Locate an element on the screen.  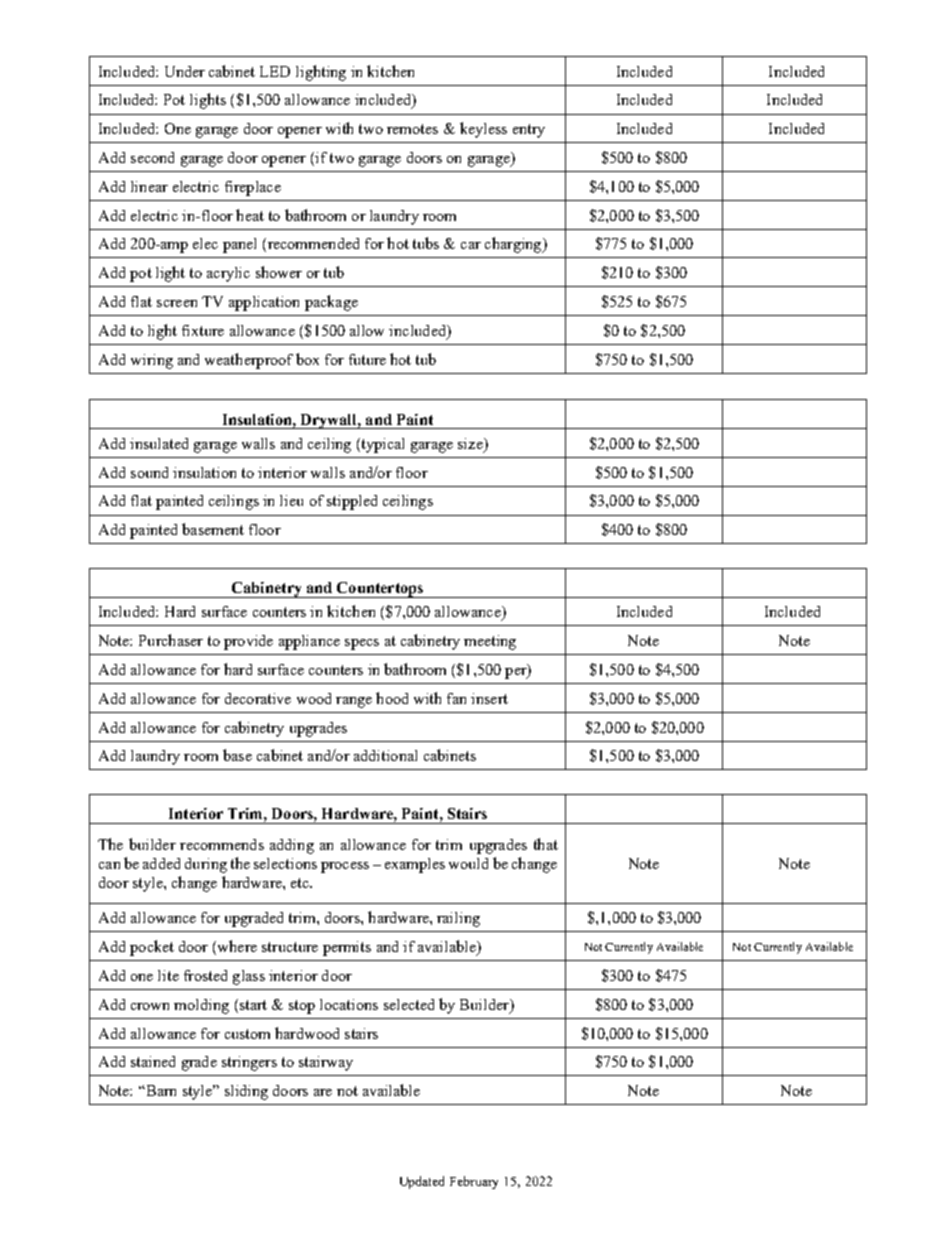
appliance is located at coordinates (309, 642).
